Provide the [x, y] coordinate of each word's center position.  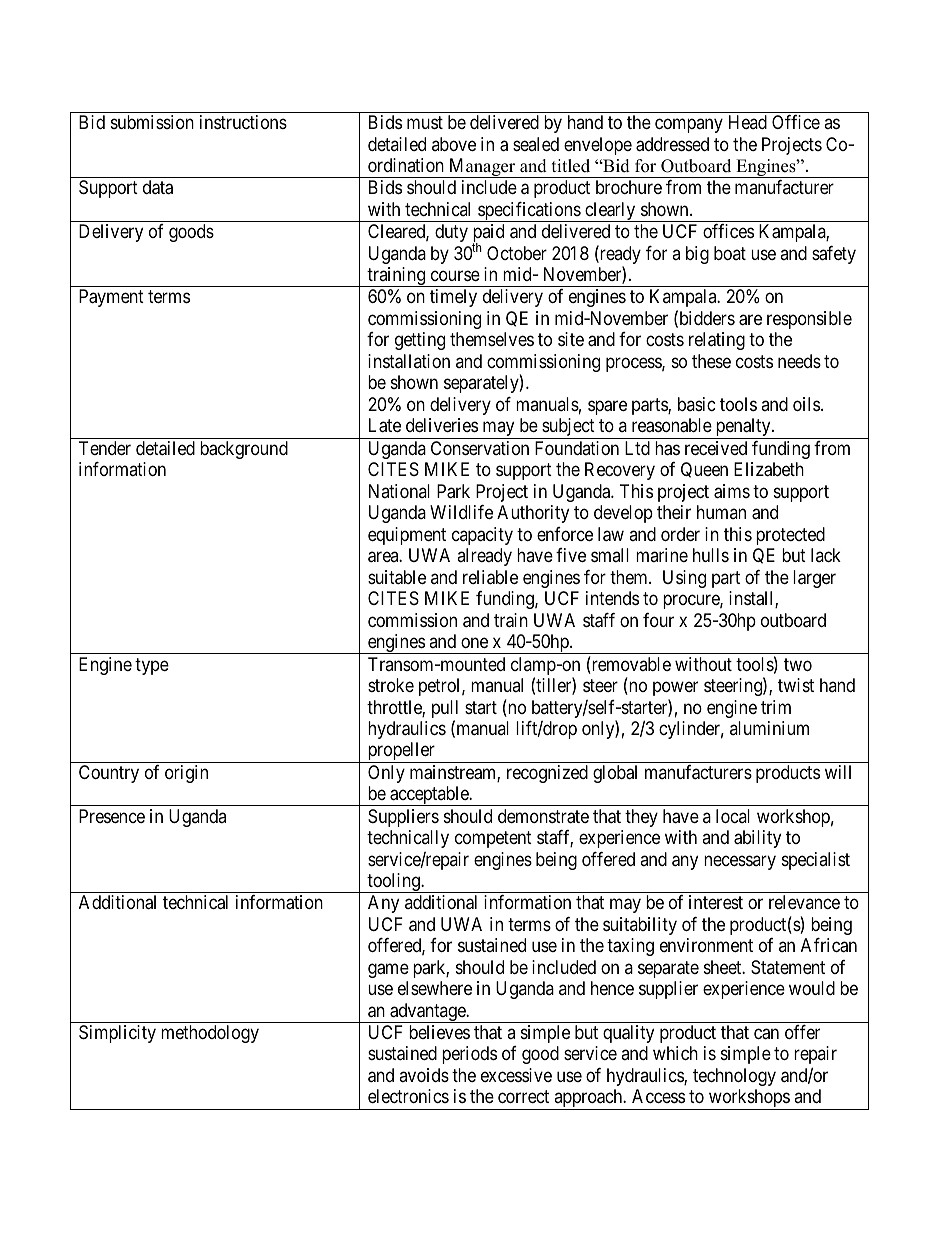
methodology [210, 1034]
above [454, 144]
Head [748, 122]
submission [152, 122]
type [152, 666]
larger [814, 579]
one [474, 642]
